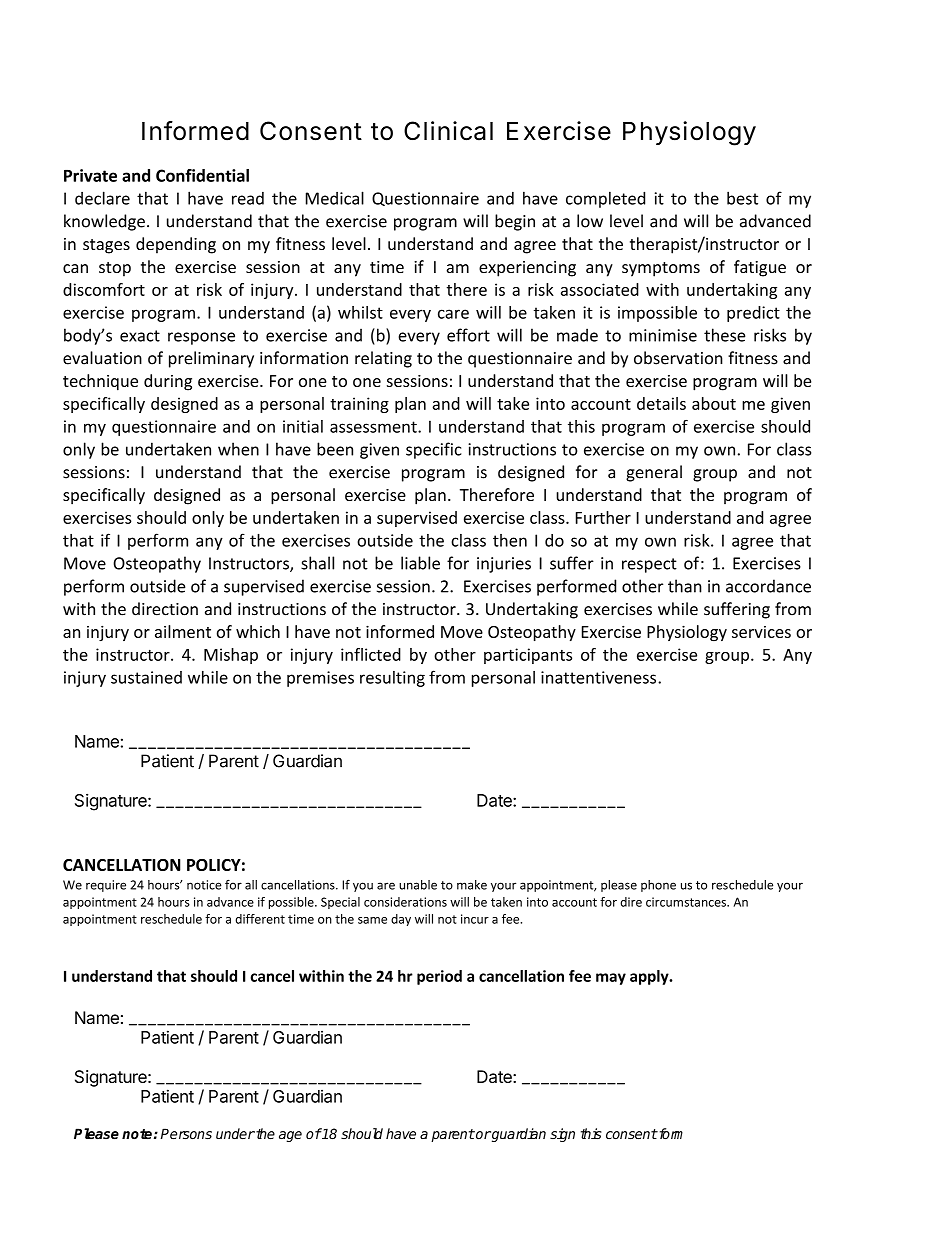  What do you see at coordinates (600, 677) in the page?
I see `inattentiveness` at bounding box center [600, 677].
